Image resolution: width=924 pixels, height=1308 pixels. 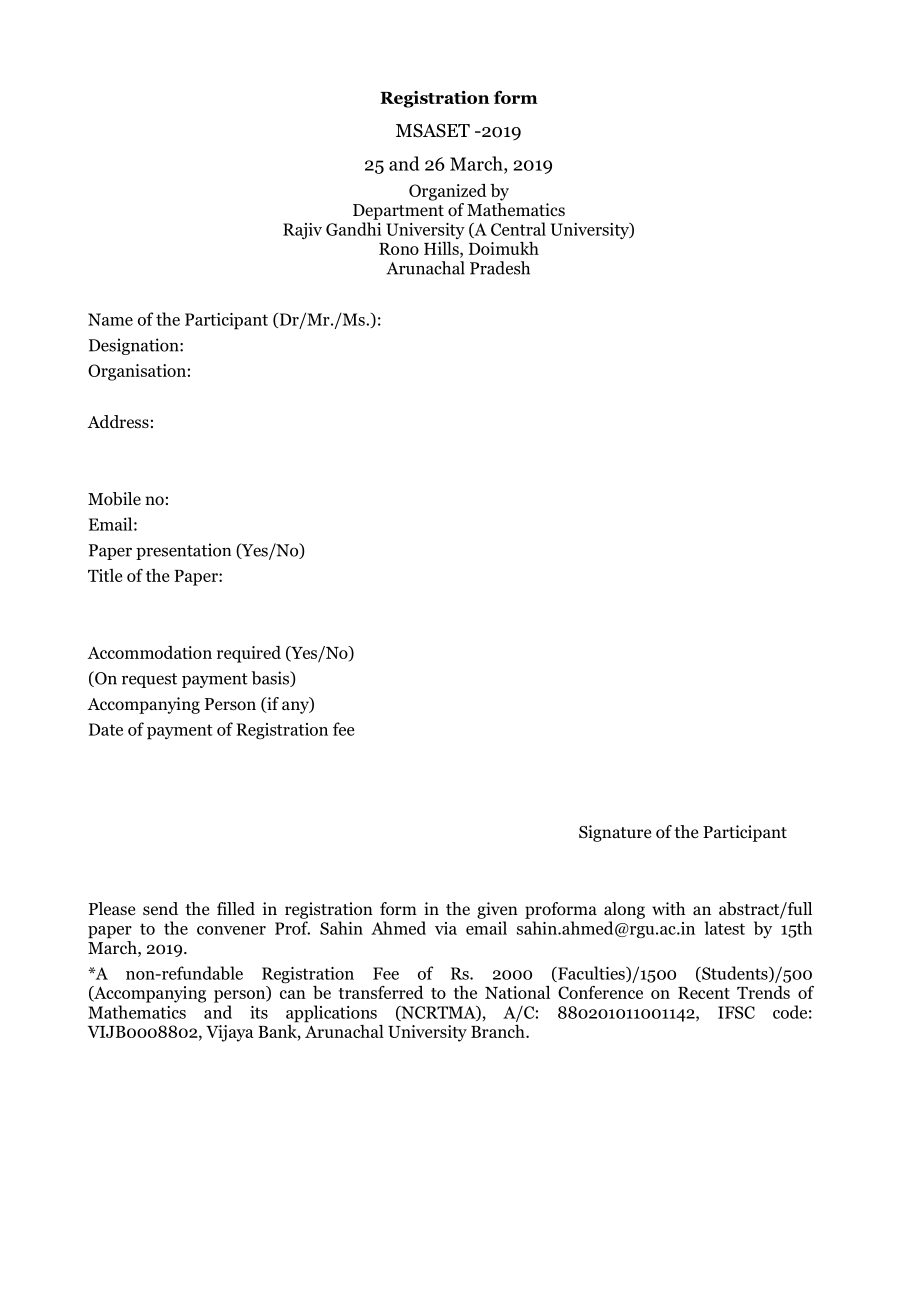 I want to click on Central, so click(x=518, y=229).
